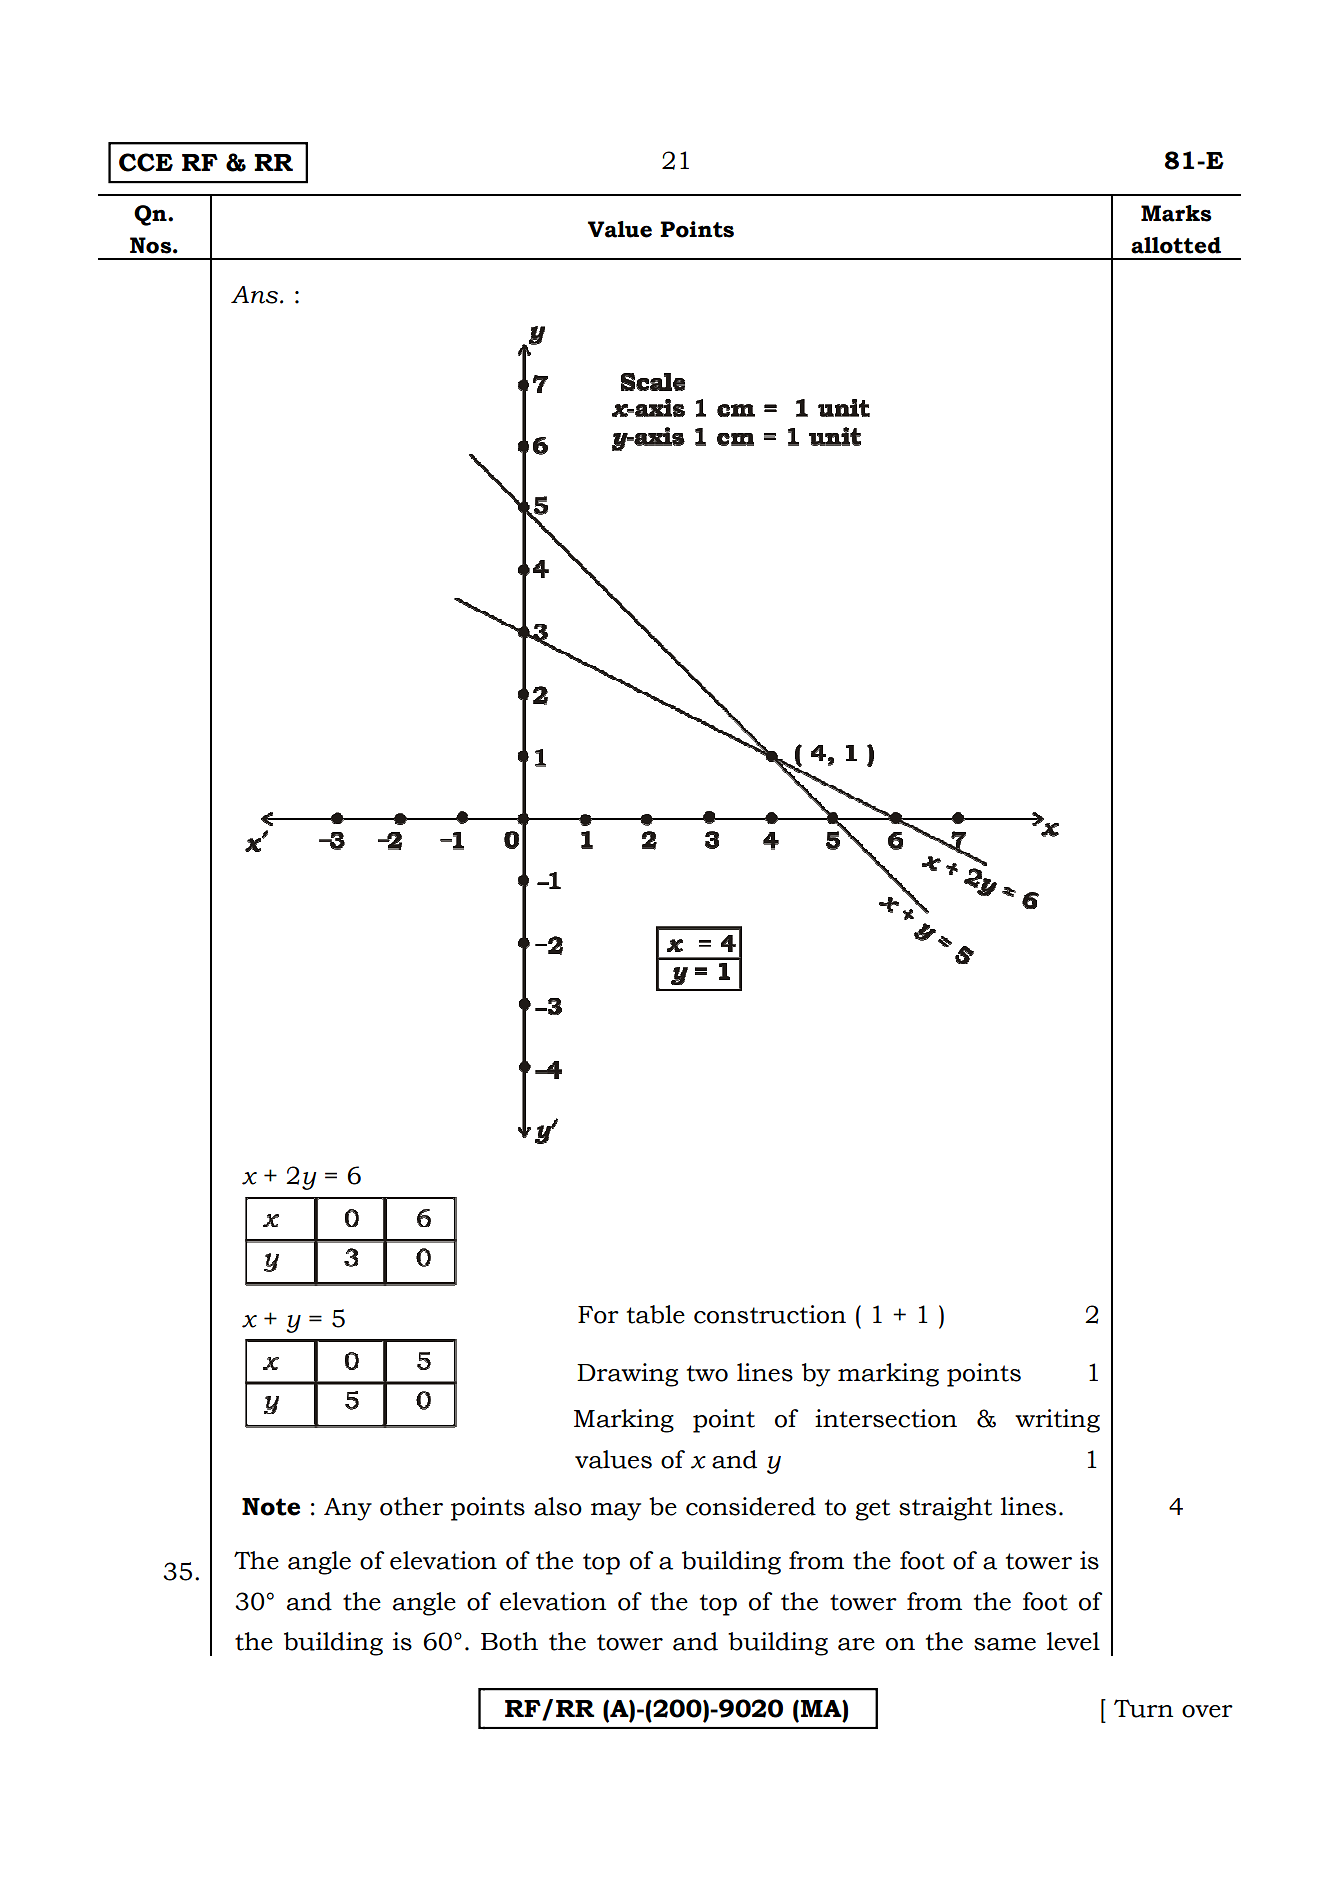 This page has height=1893, width=1338. What do you see at coordinates (598, 1315) in the page?
I see `For` at bounding box center [598, 1315].
